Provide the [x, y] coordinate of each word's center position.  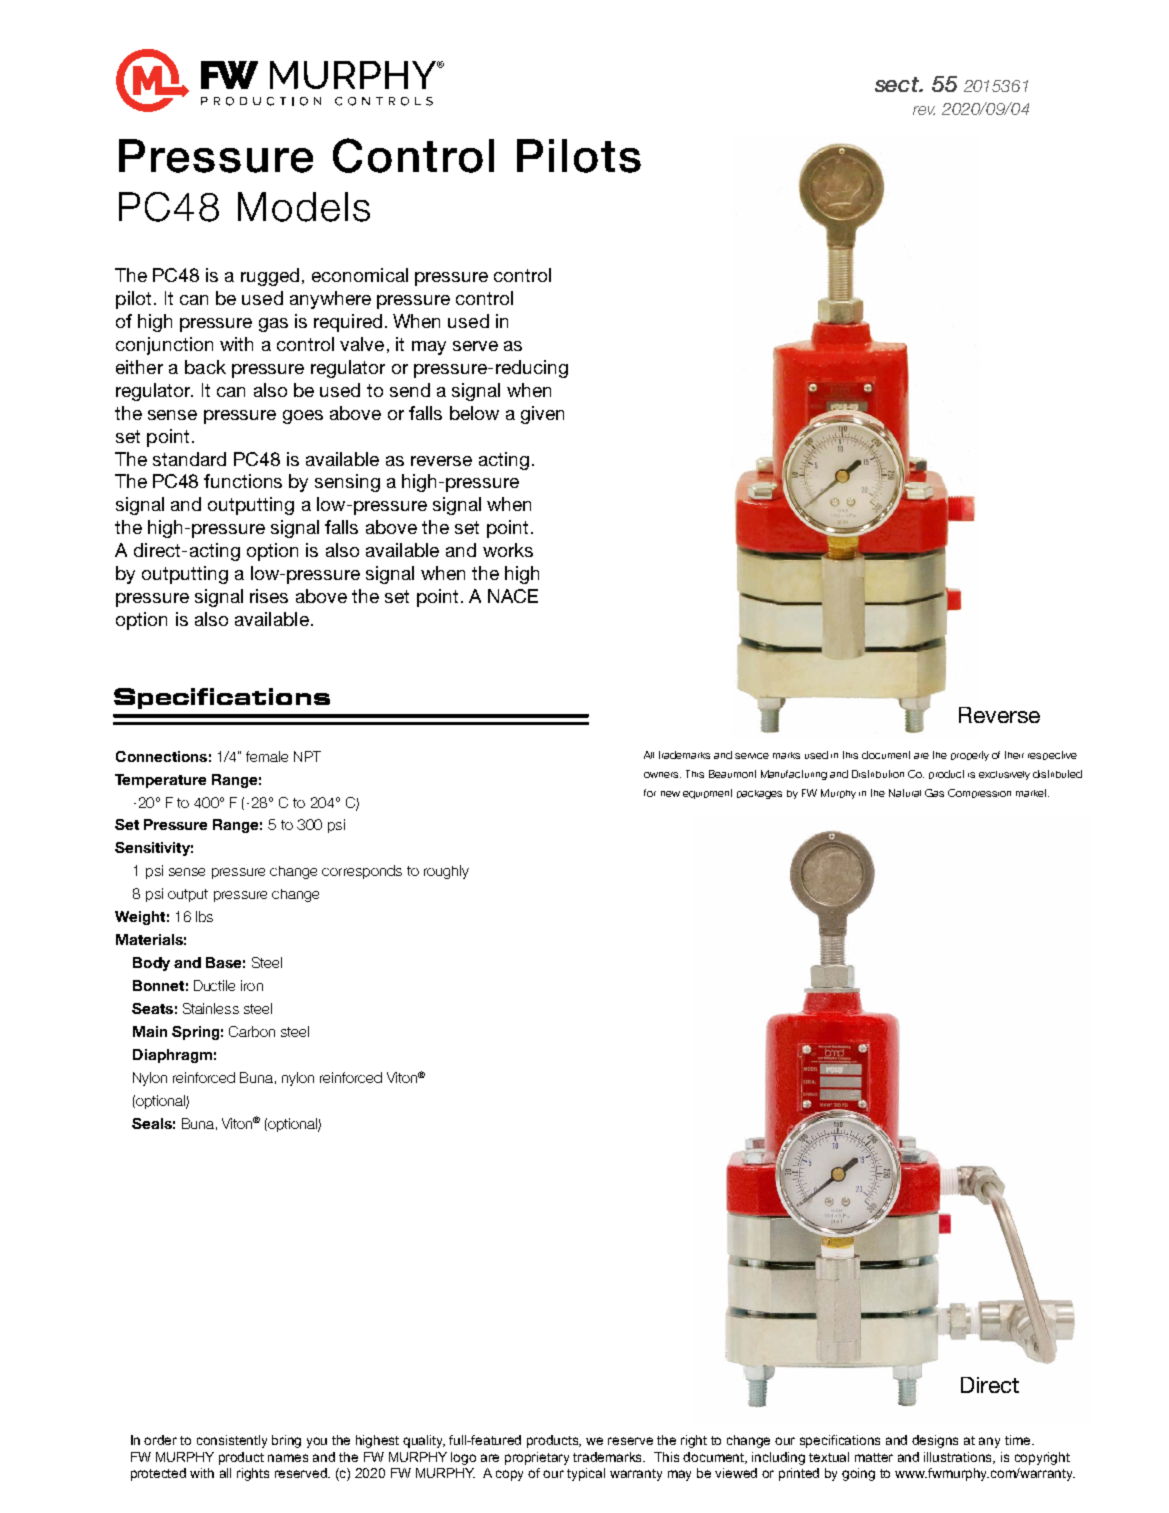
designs [935, 1441]
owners [662, 775]
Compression [979, 793]
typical [586, 1474]
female [267, 756]
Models [304, 207]
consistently [232, 1441]
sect [898, 84]
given [542, 415]
